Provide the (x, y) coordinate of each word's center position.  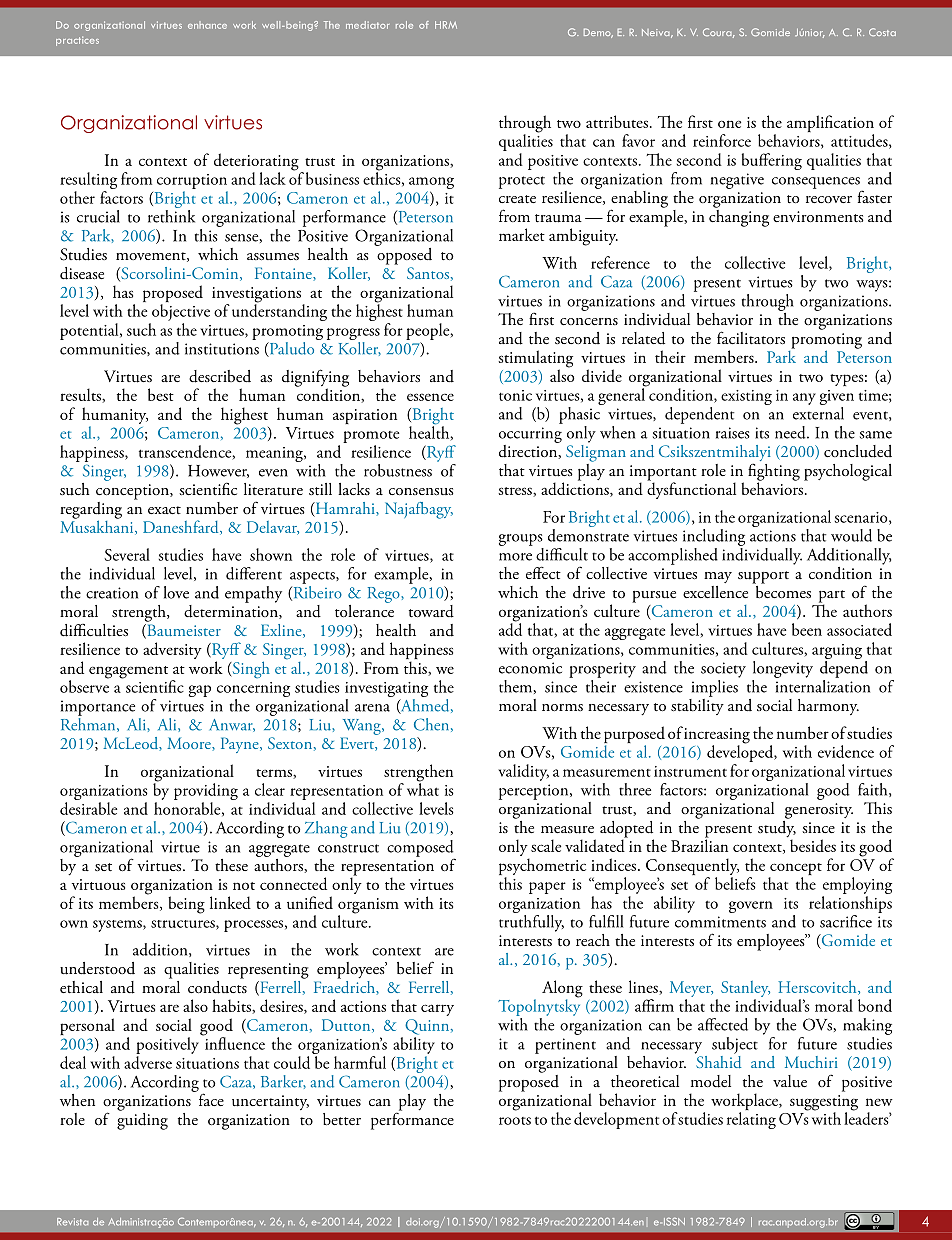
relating (751, 1120)
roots (515, 1121)
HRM (446, 25)
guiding (142, 1120)
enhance (207, 25)
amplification (830, 125)
